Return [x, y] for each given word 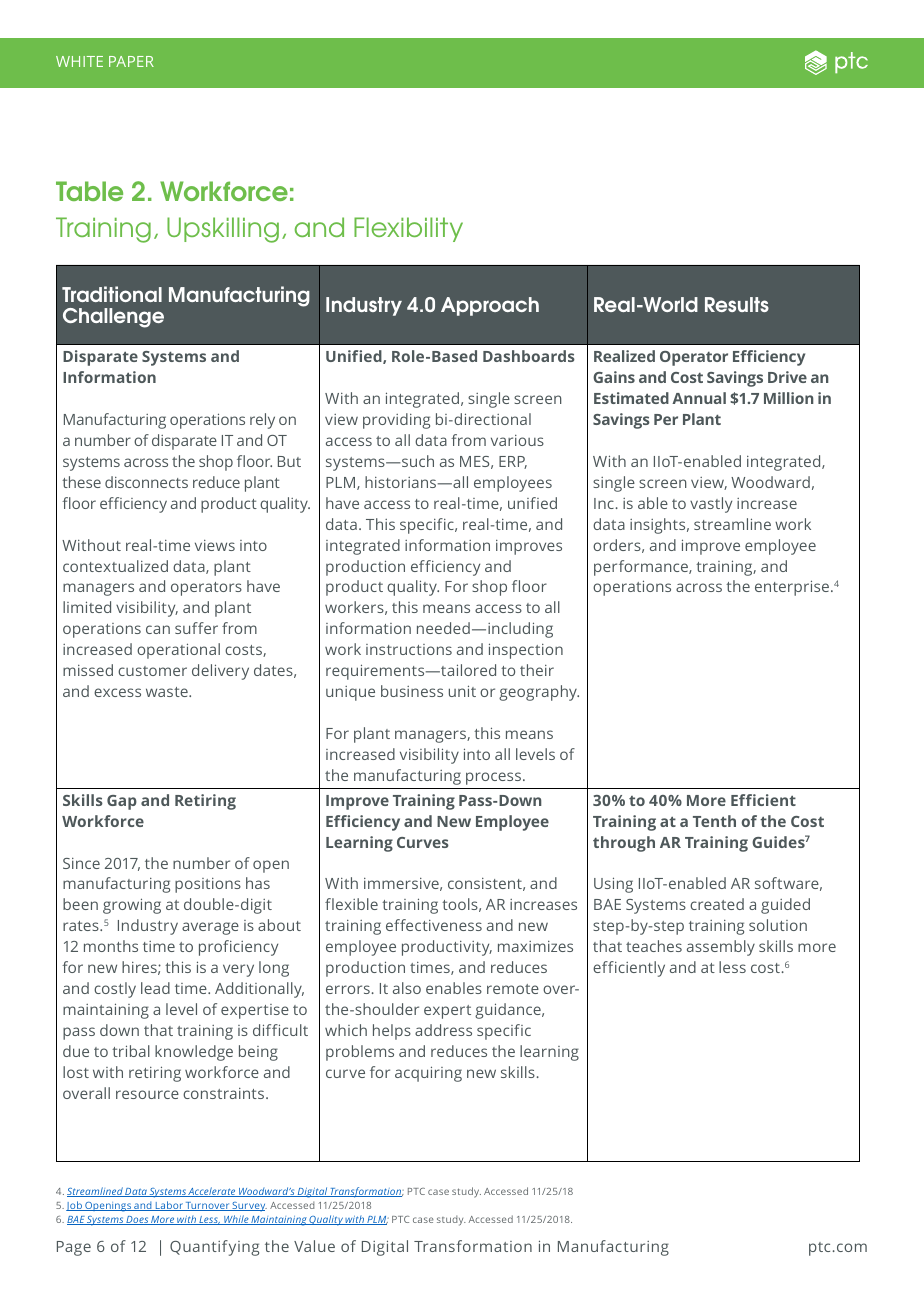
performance [642, 568]
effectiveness [434, 925]
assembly [721, 948]
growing [132, 906]
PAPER [131, 61]
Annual [699, 398]
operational [178, 651]
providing [396, 421]
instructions [409, 649]
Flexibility [408, 229]
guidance [509, 1011]
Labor [169, 1206]
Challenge [113, 318]
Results [737, 304]
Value [314, 1246]
